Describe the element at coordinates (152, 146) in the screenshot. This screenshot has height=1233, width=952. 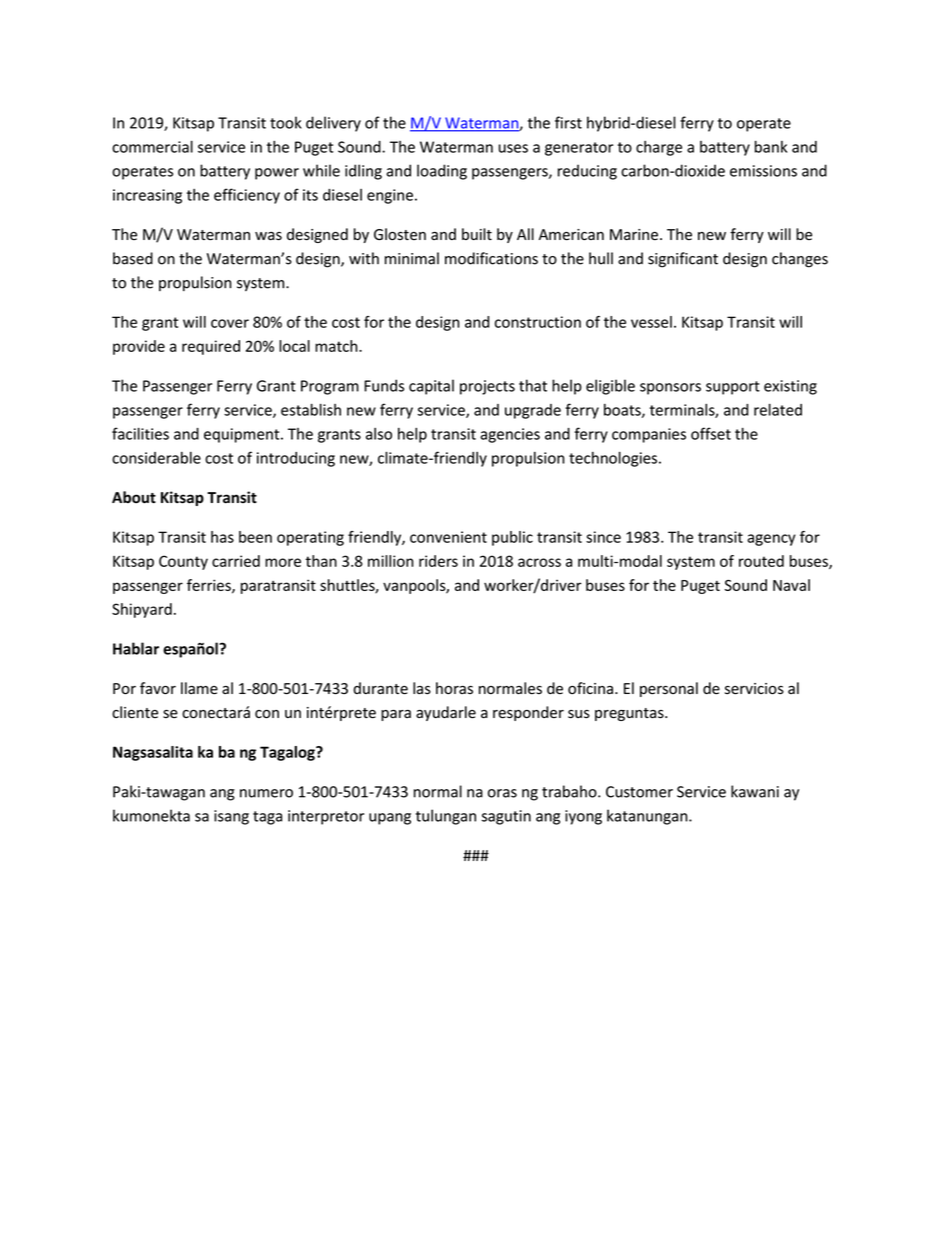
I see `commercial` at that location.
